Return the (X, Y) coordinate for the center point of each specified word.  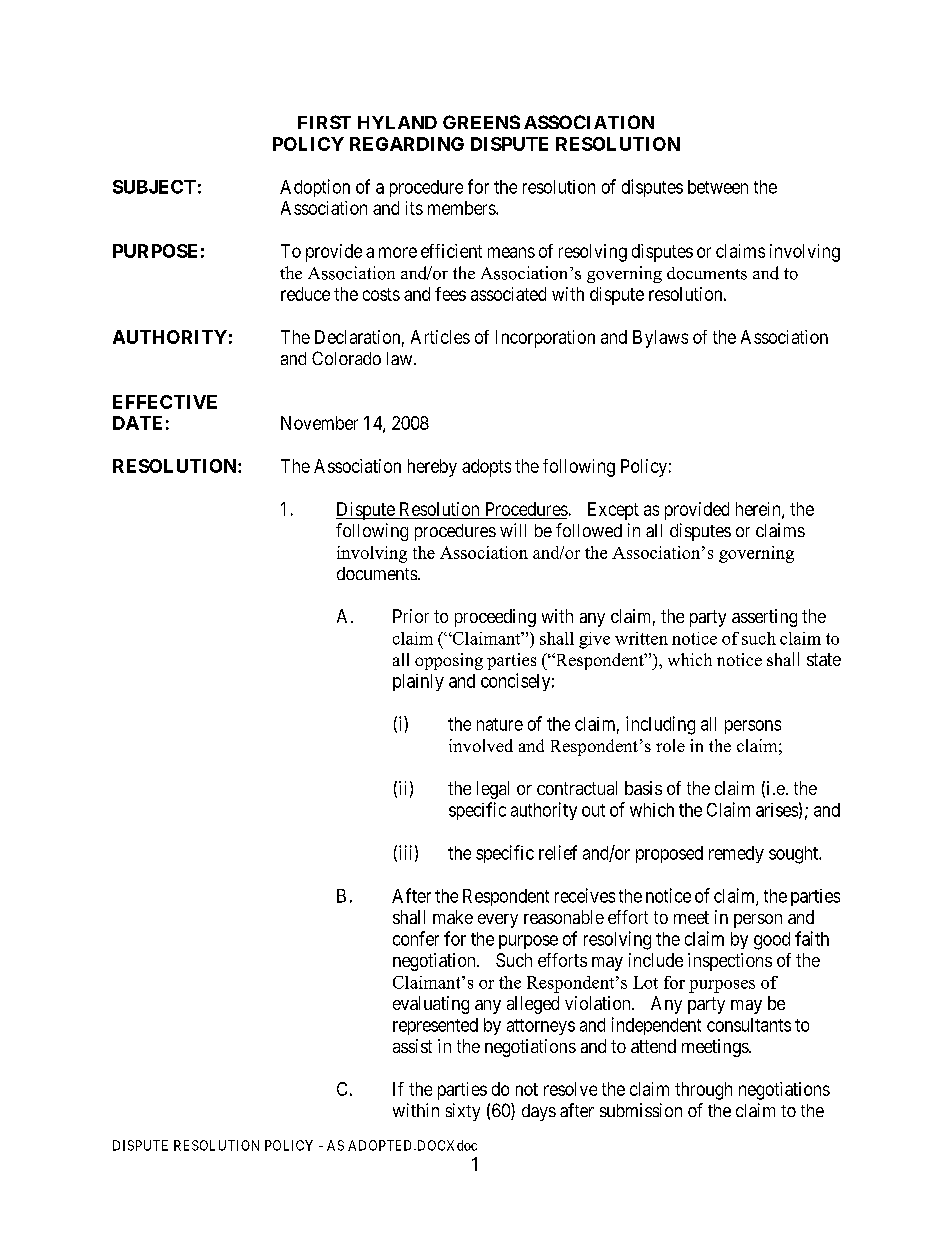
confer (416, 938)
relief (558, 852)
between (718, 187)
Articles (440, 337)
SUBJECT (154, 187)
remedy (736, 854)
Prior (411, 616)
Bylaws (660, 339)
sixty (463, 1112)
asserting (764, 618)
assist (412, 1046)
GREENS (481, 122)
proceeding (495, 618)
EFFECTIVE (165, 402)
